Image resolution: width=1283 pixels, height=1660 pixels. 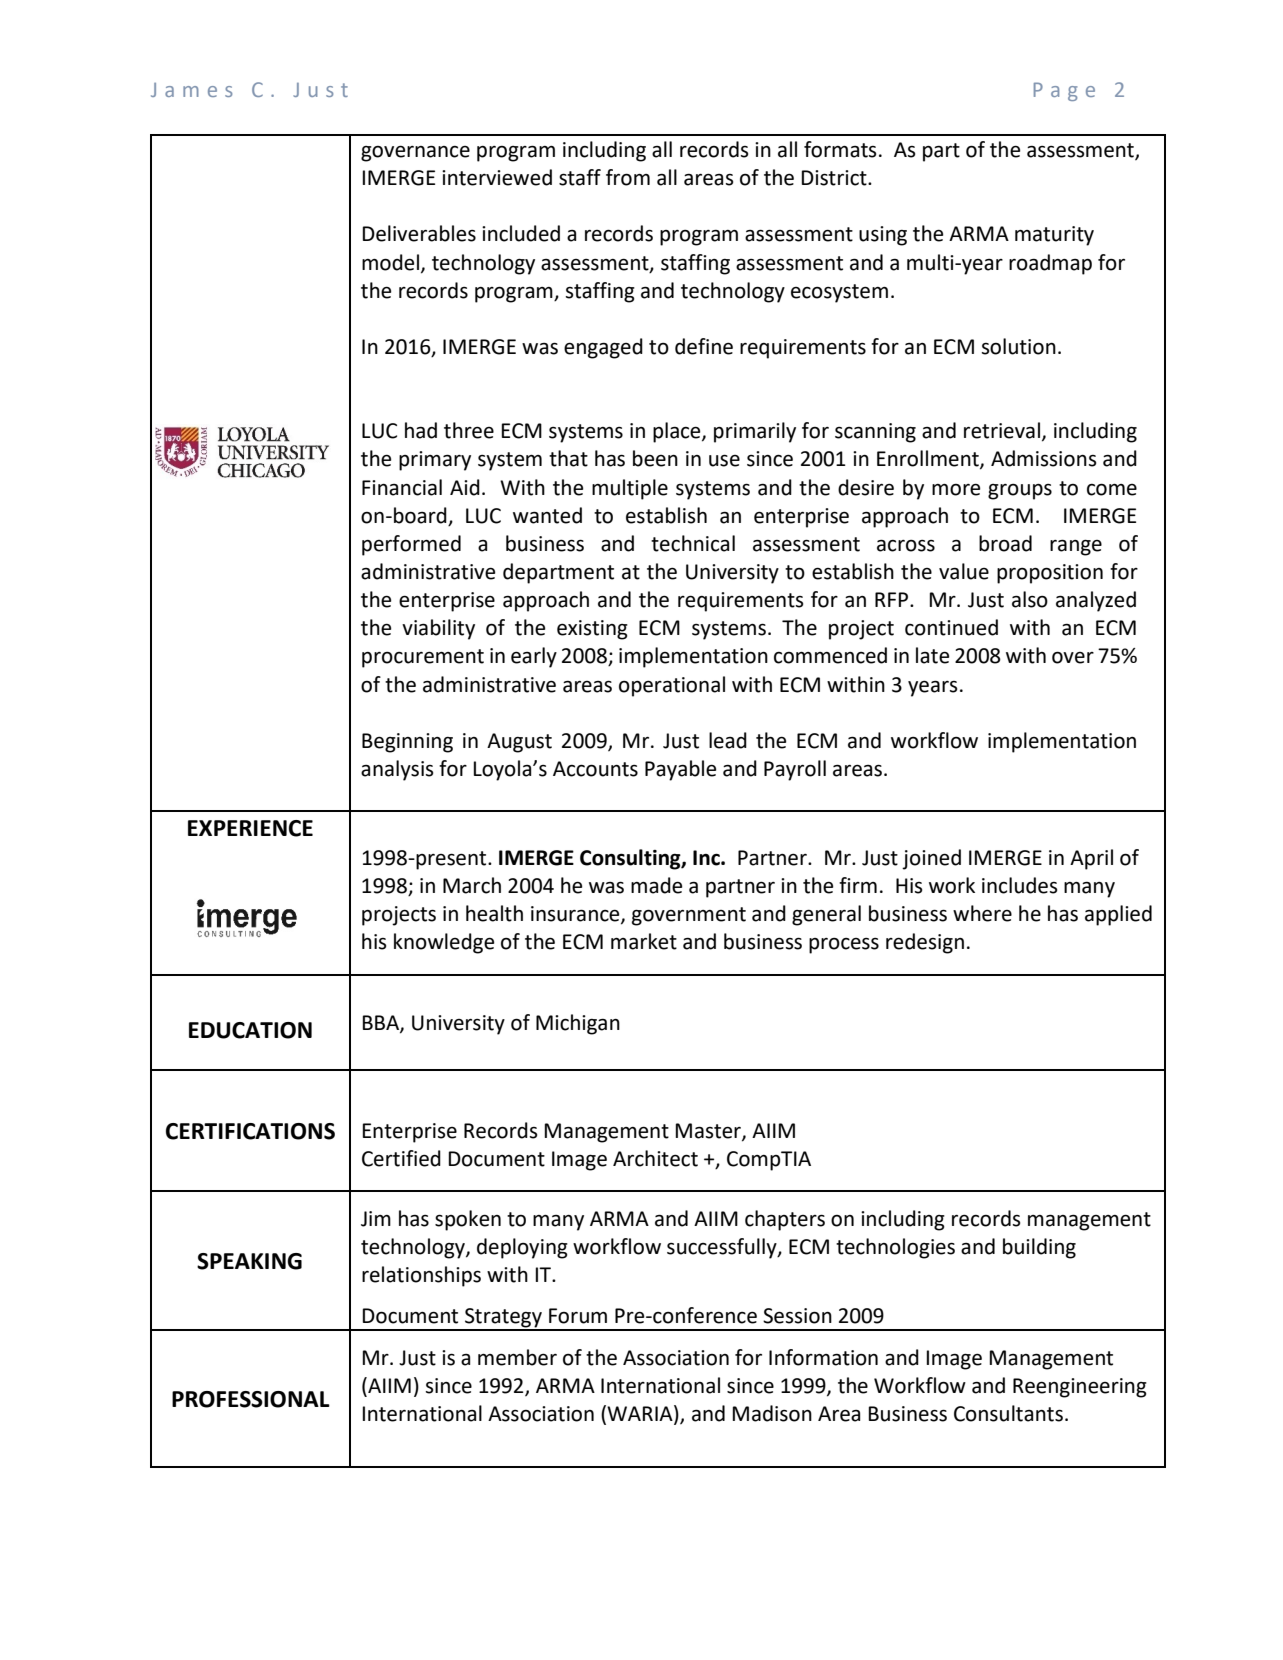 What do you see at coordinates (982, 913) in the screenshot?
I see `where` at bounding box center [982, 913].
